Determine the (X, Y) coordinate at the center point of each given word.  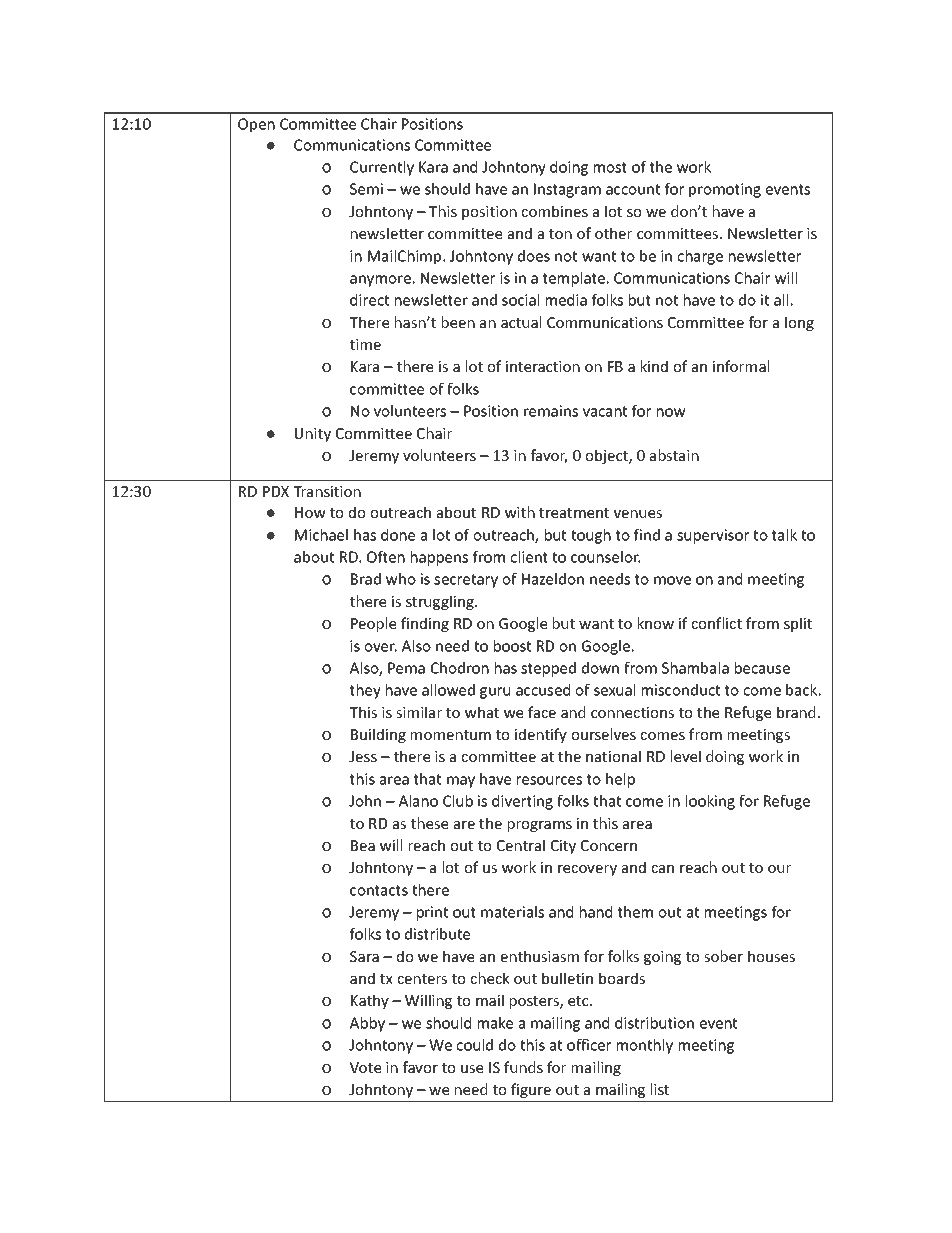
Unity (313, 435)
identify (541, 735)
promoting (725, 190)
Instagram (567, 190)
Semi (366, 189)
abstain (674, 455)
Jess (363, 756)
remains (551, 411)
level (686, 756)
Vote (365, 1067)
